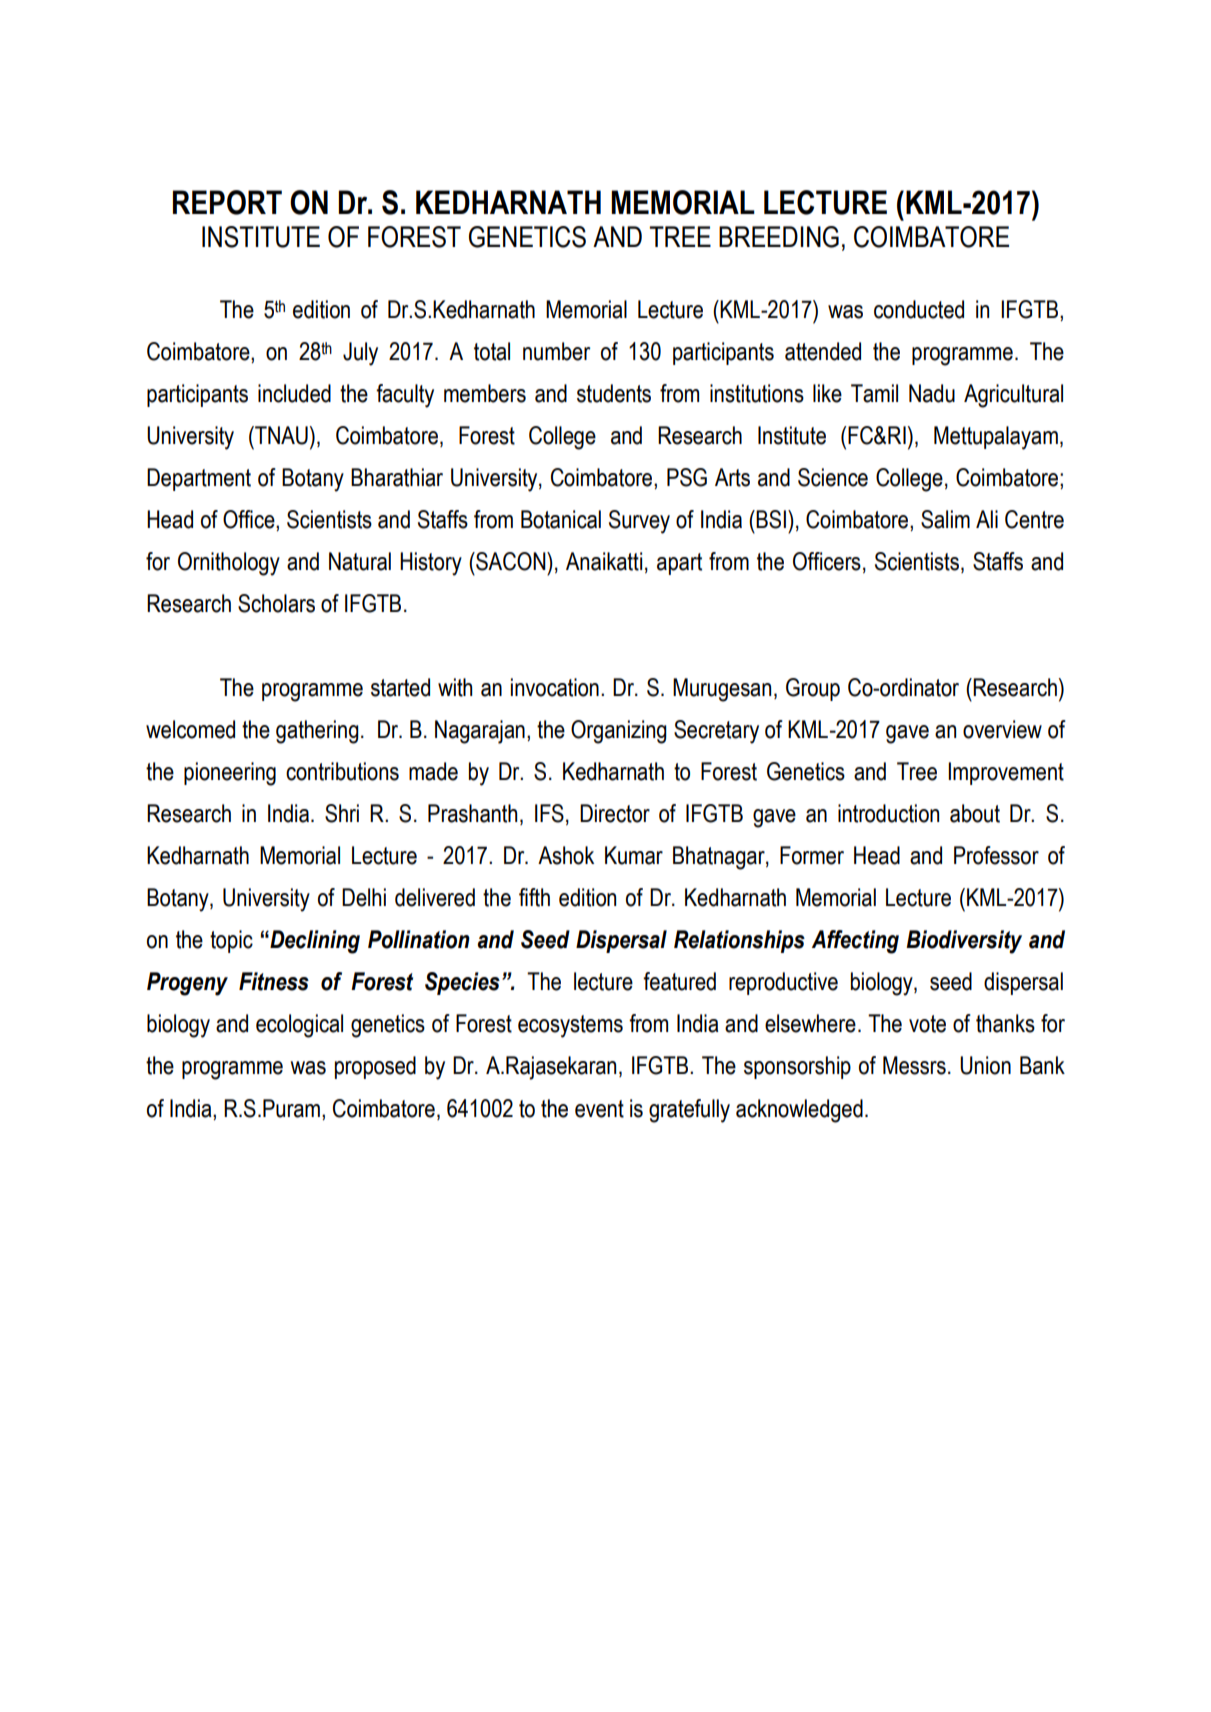 Image resolution: width=1211 pixels, height=1712 pixels. I want to click on proposed, so click(375, 1067).
